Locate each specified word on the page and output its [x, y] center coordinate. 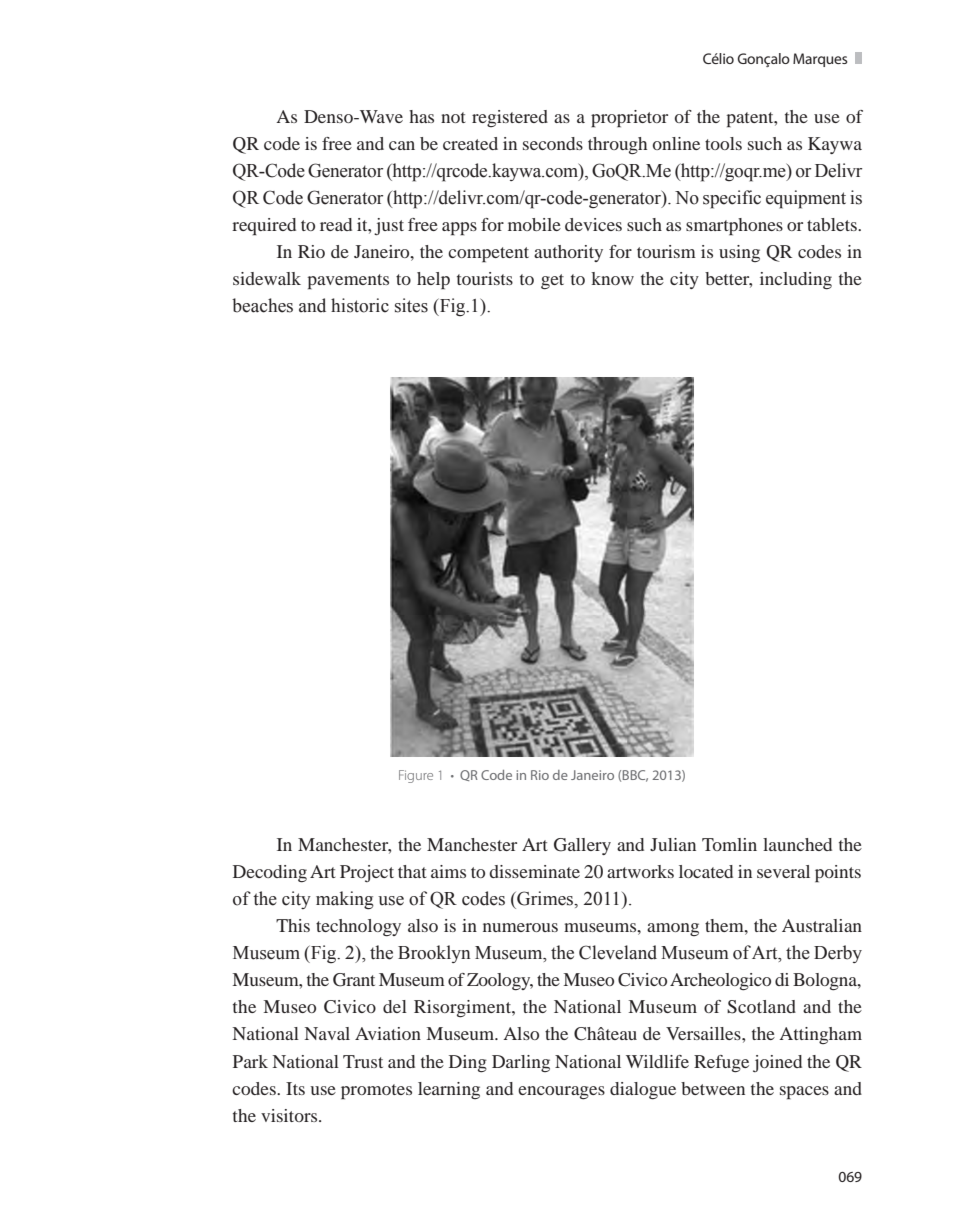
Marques [820, 60]
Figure [416, 776]
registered [510, 118]
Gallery [582, 846]
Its [295, 1088]
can [402, 145]
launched [797, 844]
